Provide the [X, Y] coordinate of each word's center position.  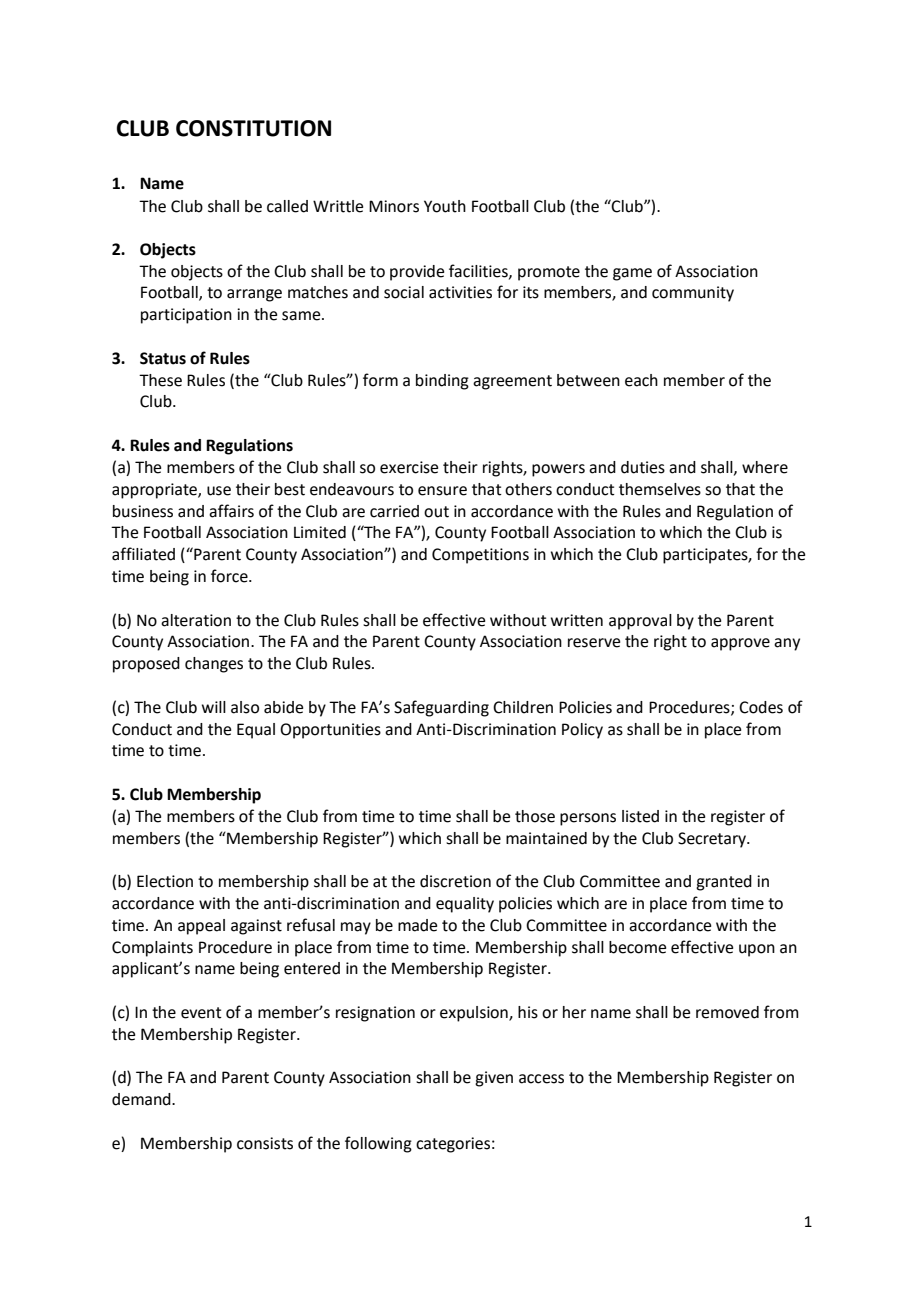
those [535, 816]
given [494, 1079]
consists [265, 1143]
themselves [660, 489]
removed [727, 1012]
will [214, 707]
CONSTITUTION [253, 128]
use [219, 491]
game [632, 274]
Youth [445, 206]
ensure [442, 491]
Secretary [713, 840]
